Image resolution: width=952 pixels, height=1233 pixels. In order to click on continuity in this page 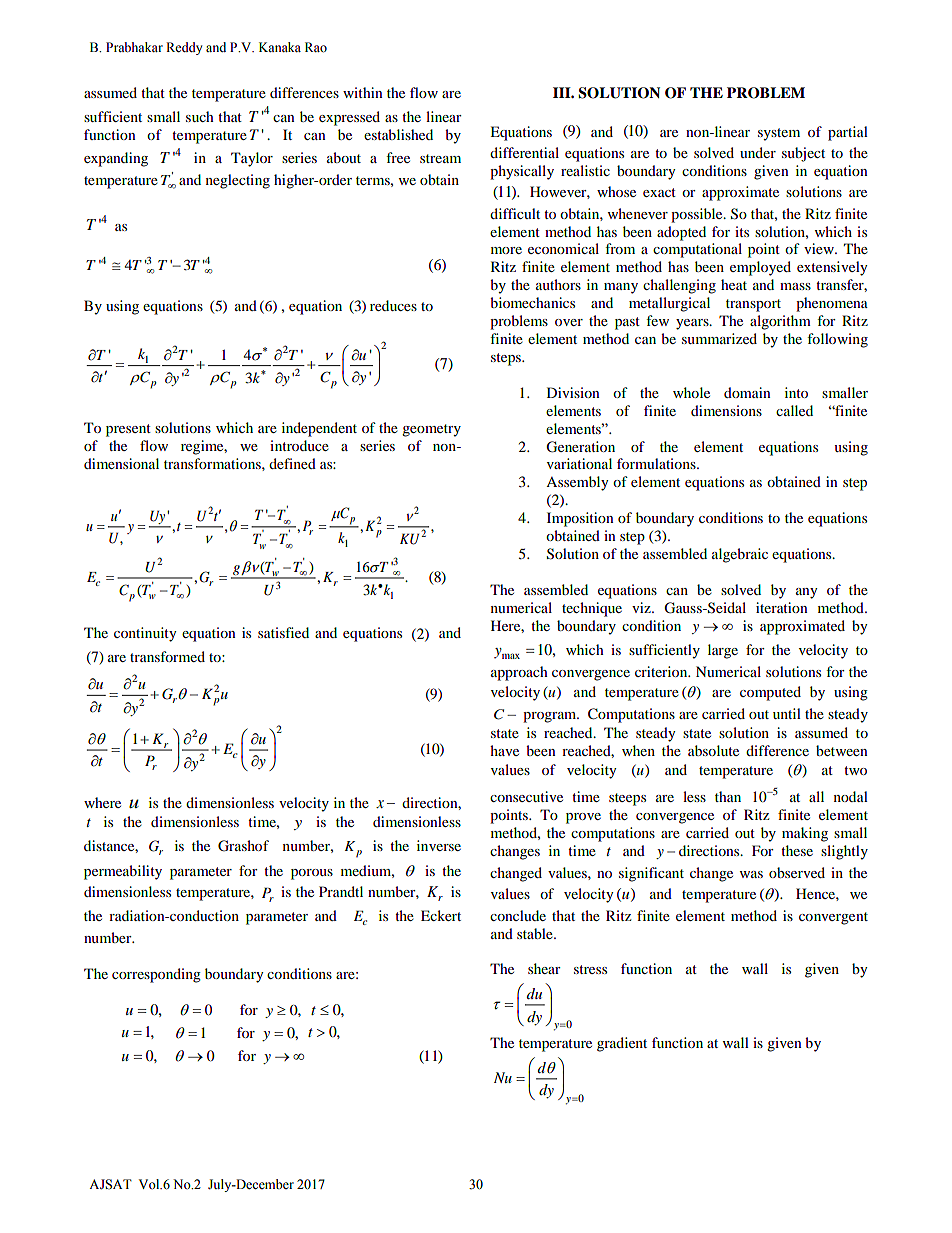, I will do `click(145, 634)`.
